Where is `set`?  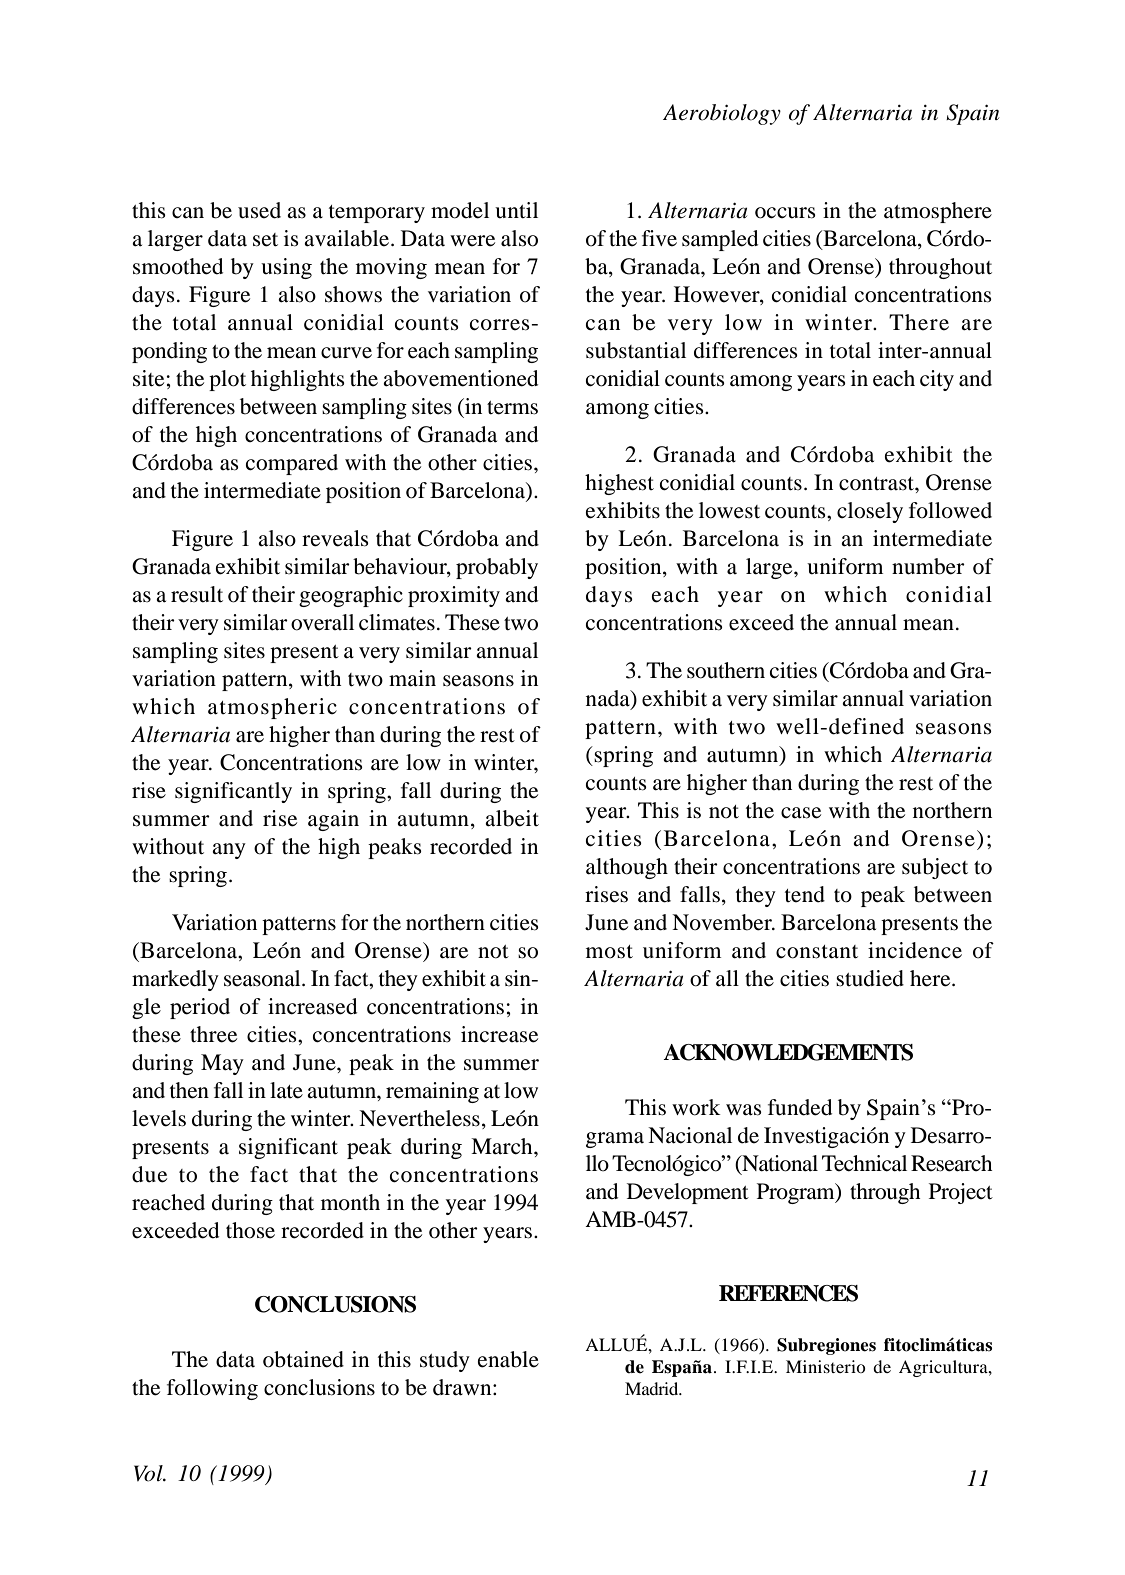 set is located at coordinates (265, 240).
